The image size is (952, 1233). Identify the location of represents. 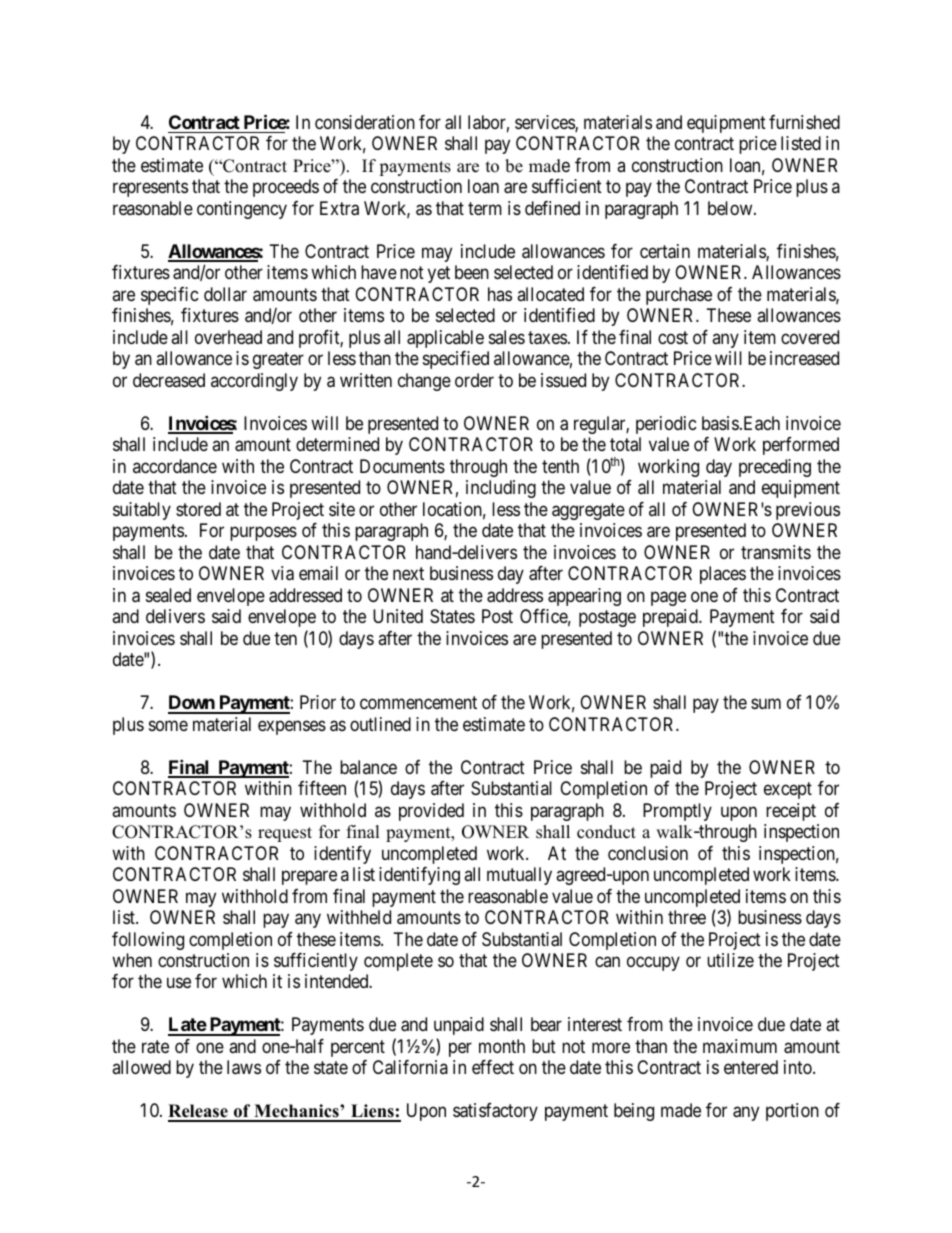
(150, 189).
